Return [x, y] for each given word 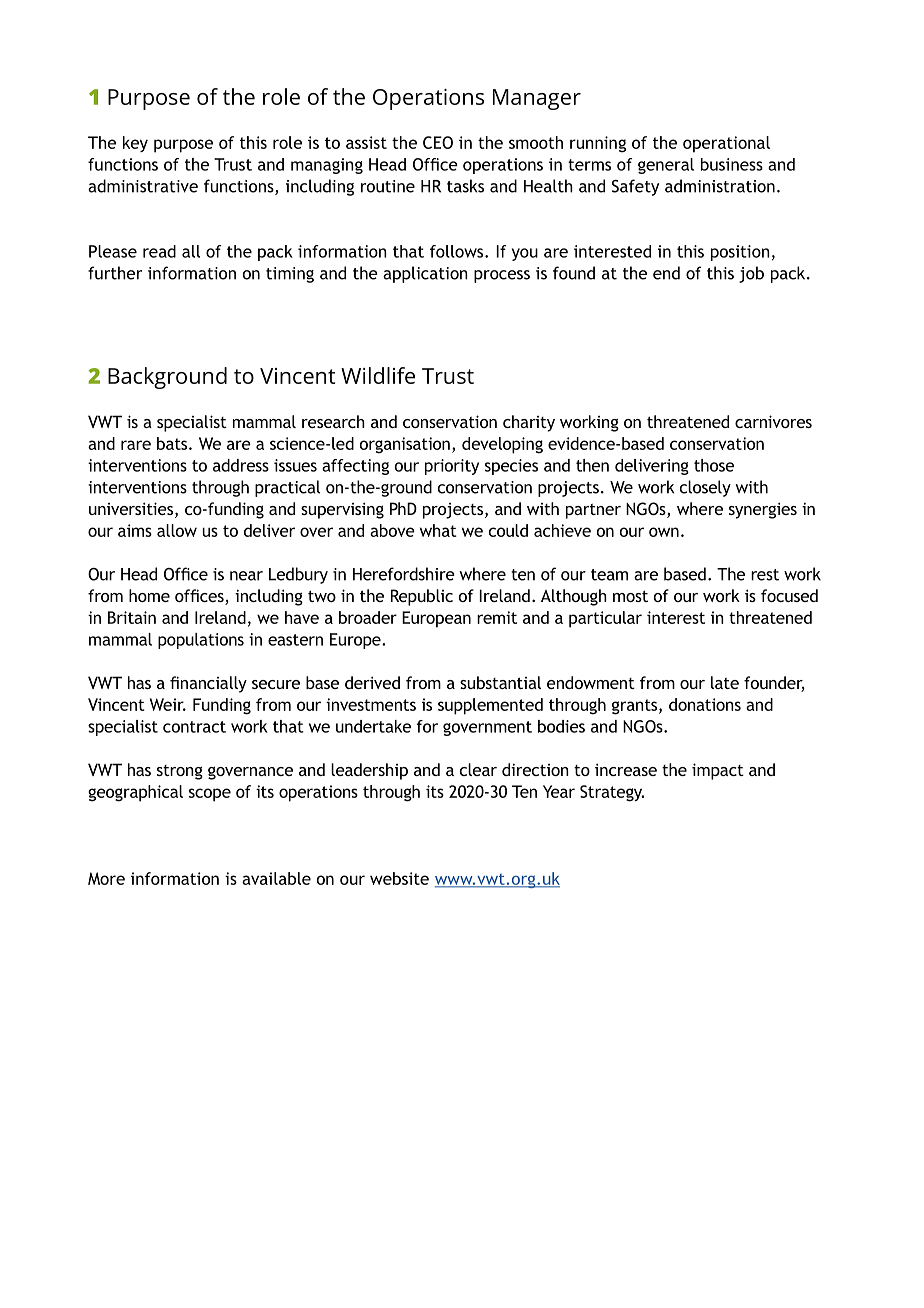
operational [726, 144]
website [399, 878]
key [135, 144]
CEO [438, 142]
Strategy [612, 793]
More [106, 878]
